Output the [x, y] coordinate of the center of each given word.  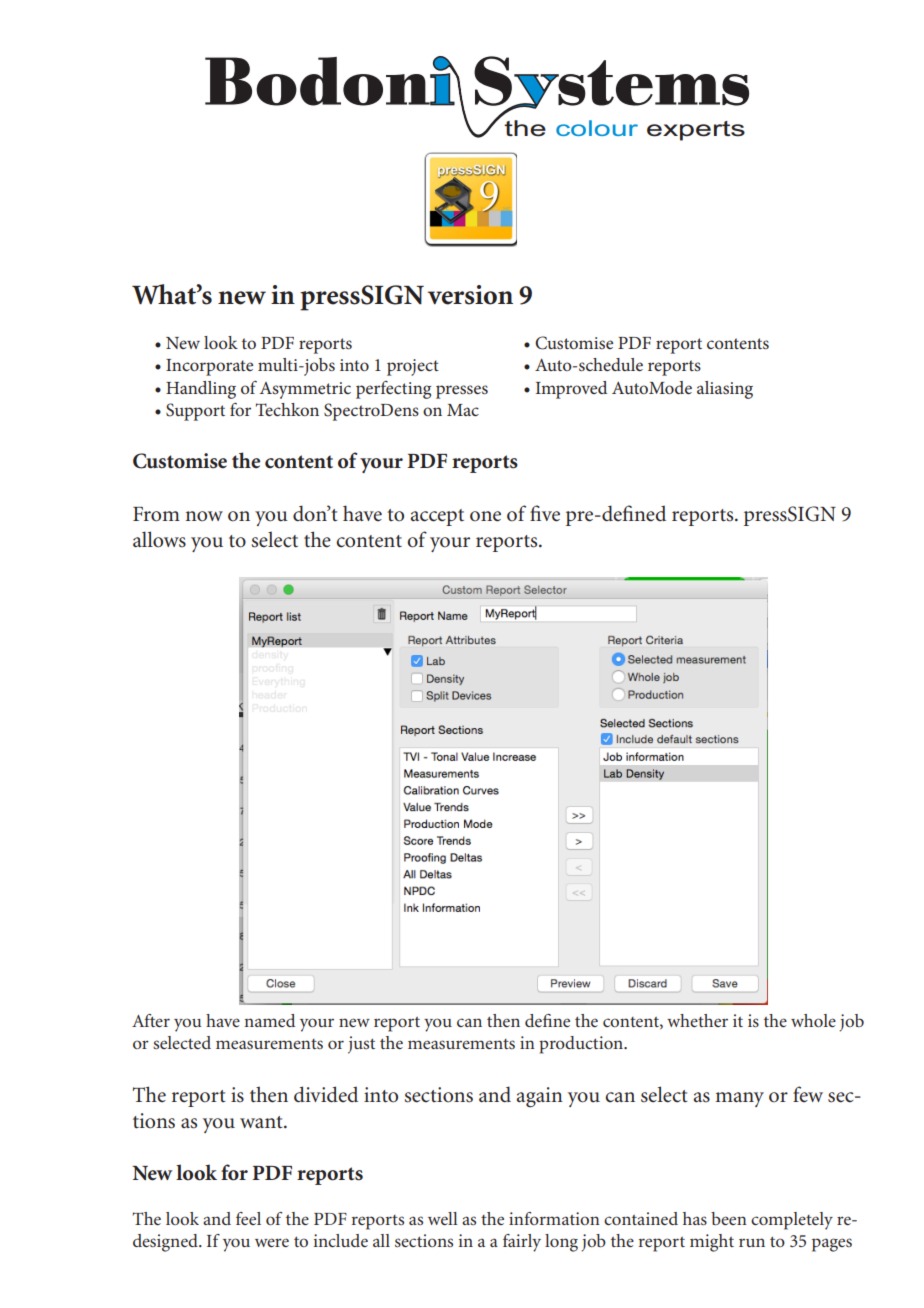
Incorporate [209, 367]
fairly [522, 1243]
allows [159, 539]
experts [696, 131]
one [485, 516]
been [729, 1218]
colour [597, 128]
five [545, 513]
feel [248, 1218]
